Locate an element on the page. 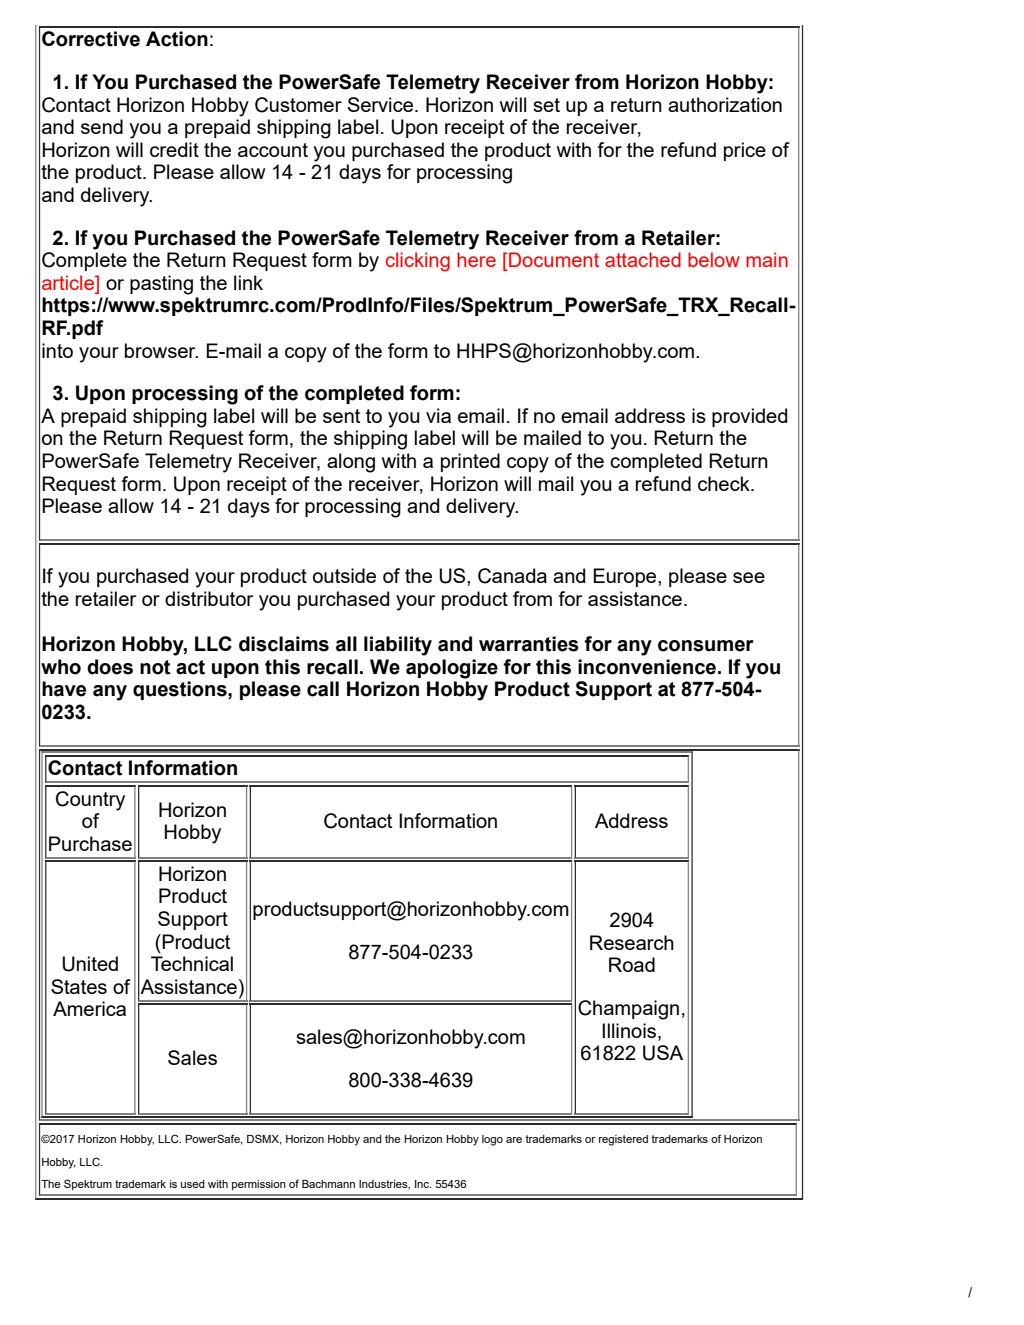 The image size is (1024, 1325). authorization is located at coordinates (725, 104).
